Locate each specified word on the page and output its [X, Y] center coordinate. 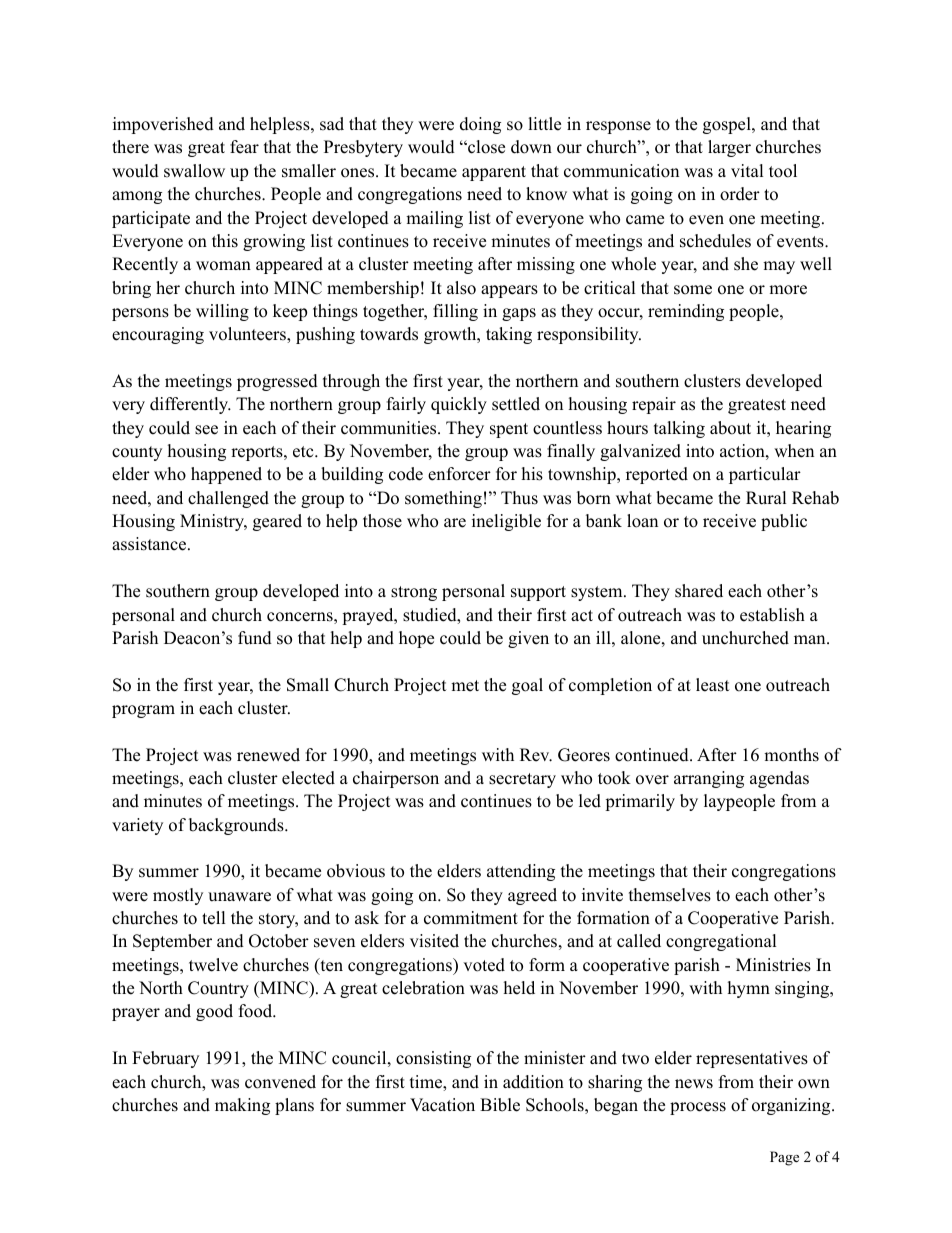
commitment [471, 918]
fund [255, 638]
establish [772, 615]
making [242, 1106]
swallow [194, 171]
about [730, 428]
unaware [239, 897]
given [528, 639]
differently [190, 405]
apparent [494, 173]
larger [729, 148]
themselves [670, 895]
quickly [459, 405]
